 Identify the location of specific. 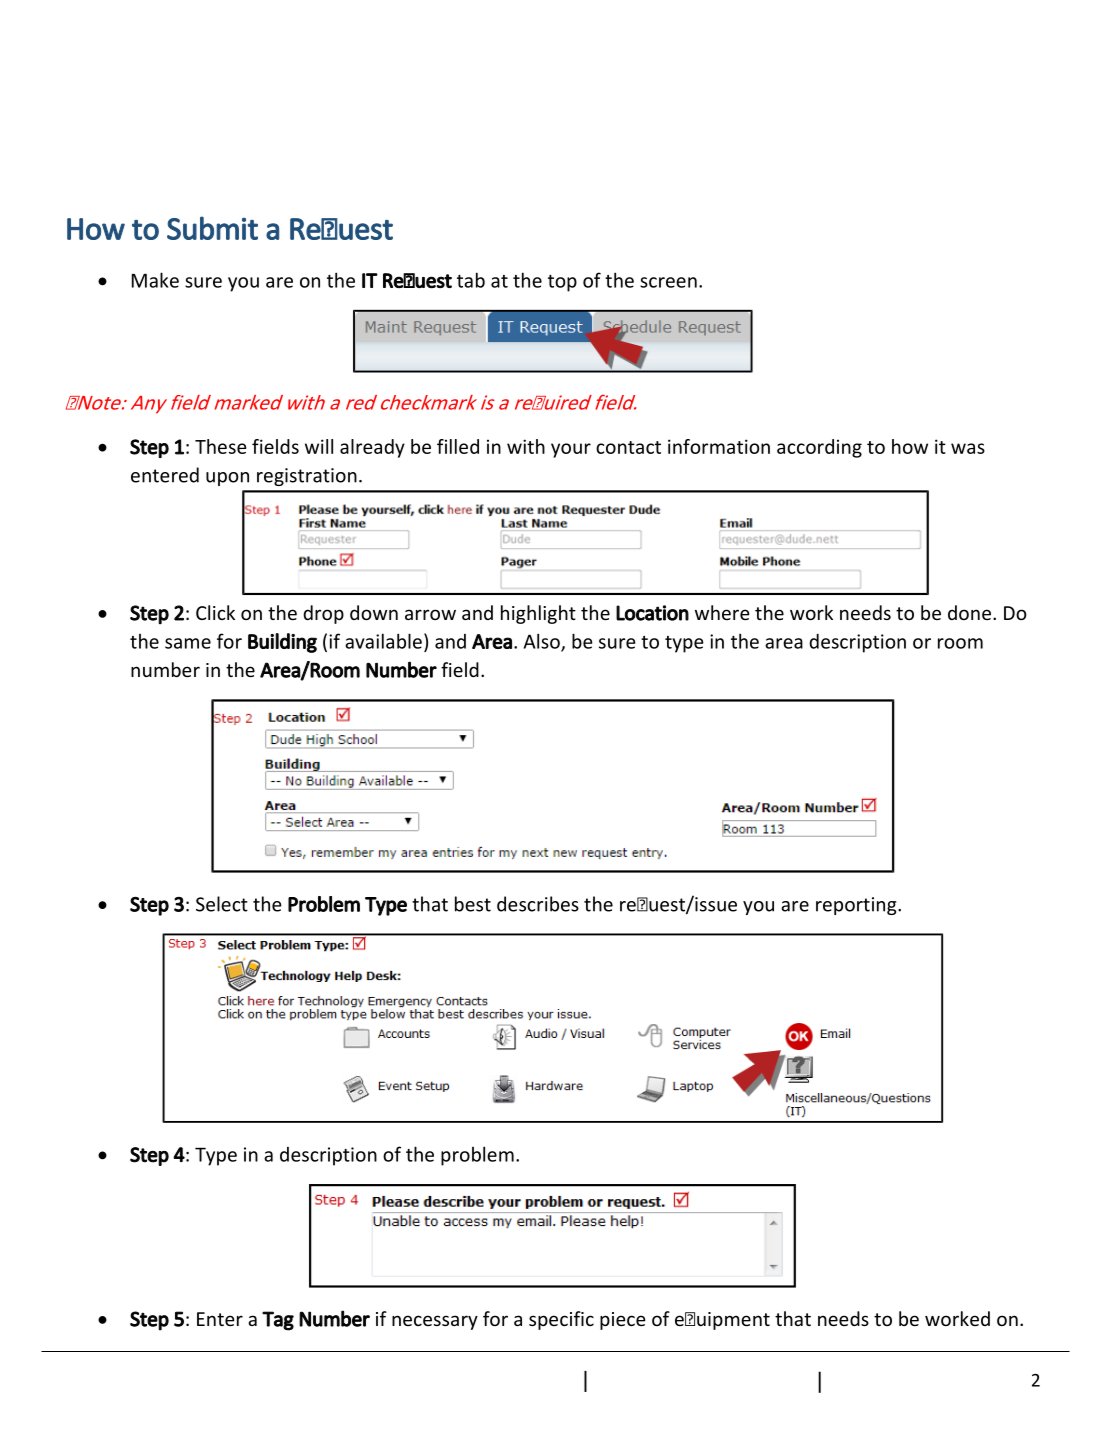
(561, 1320).
